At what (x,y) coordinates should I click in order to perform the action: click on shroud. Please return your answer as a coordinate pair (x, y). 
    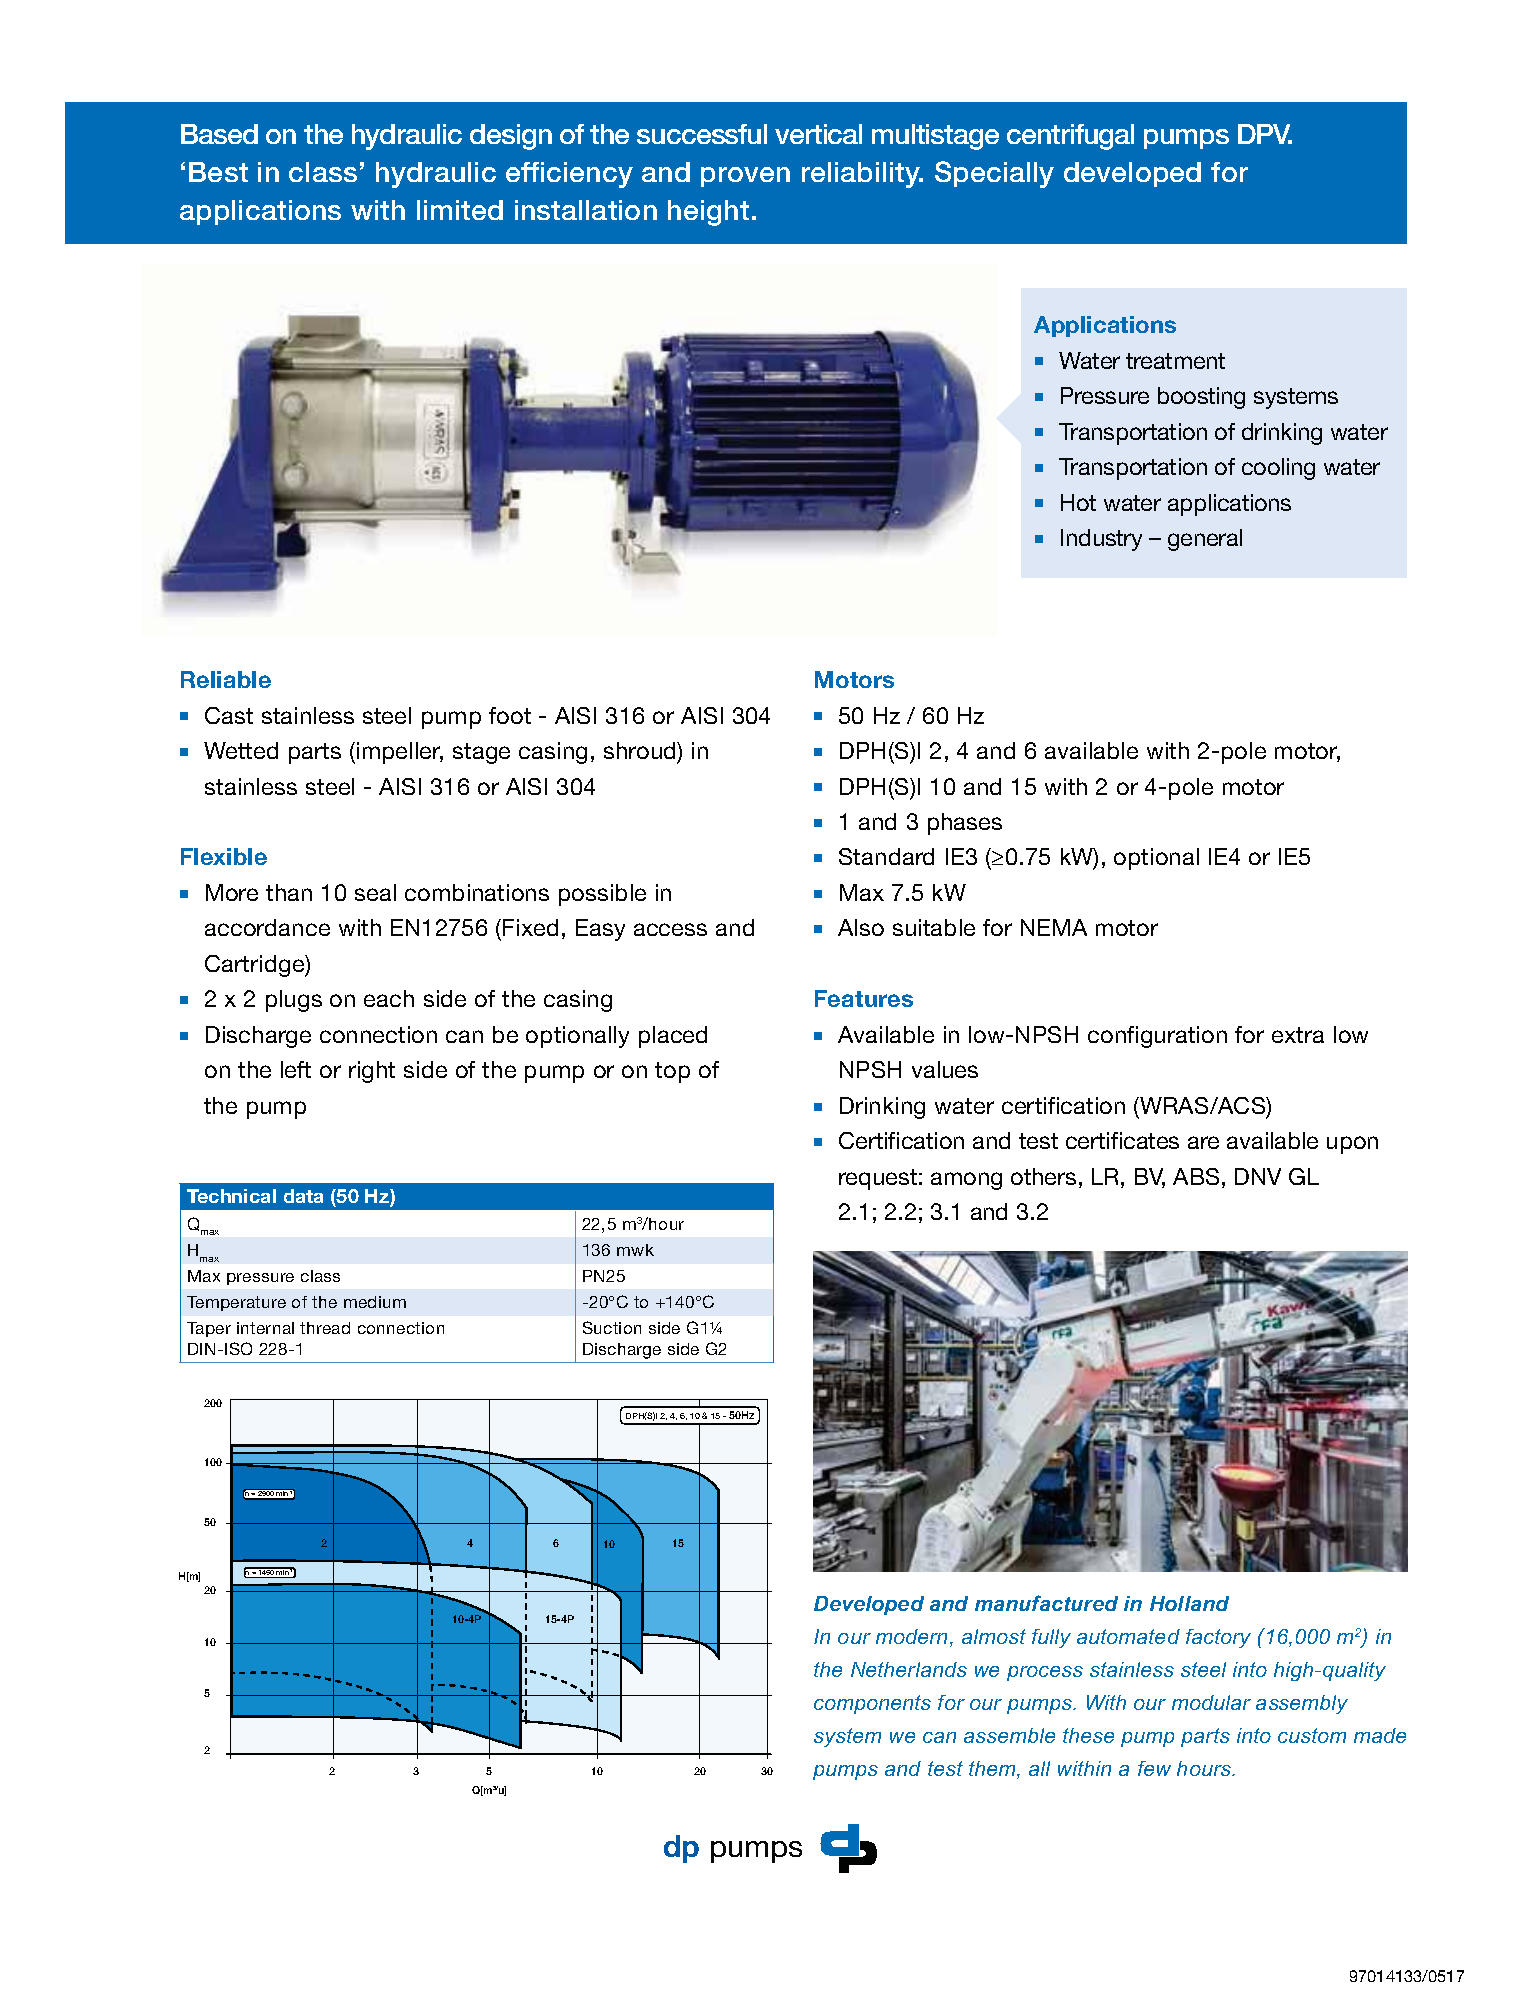
    Looking at the image, I should click on (641, 750).
